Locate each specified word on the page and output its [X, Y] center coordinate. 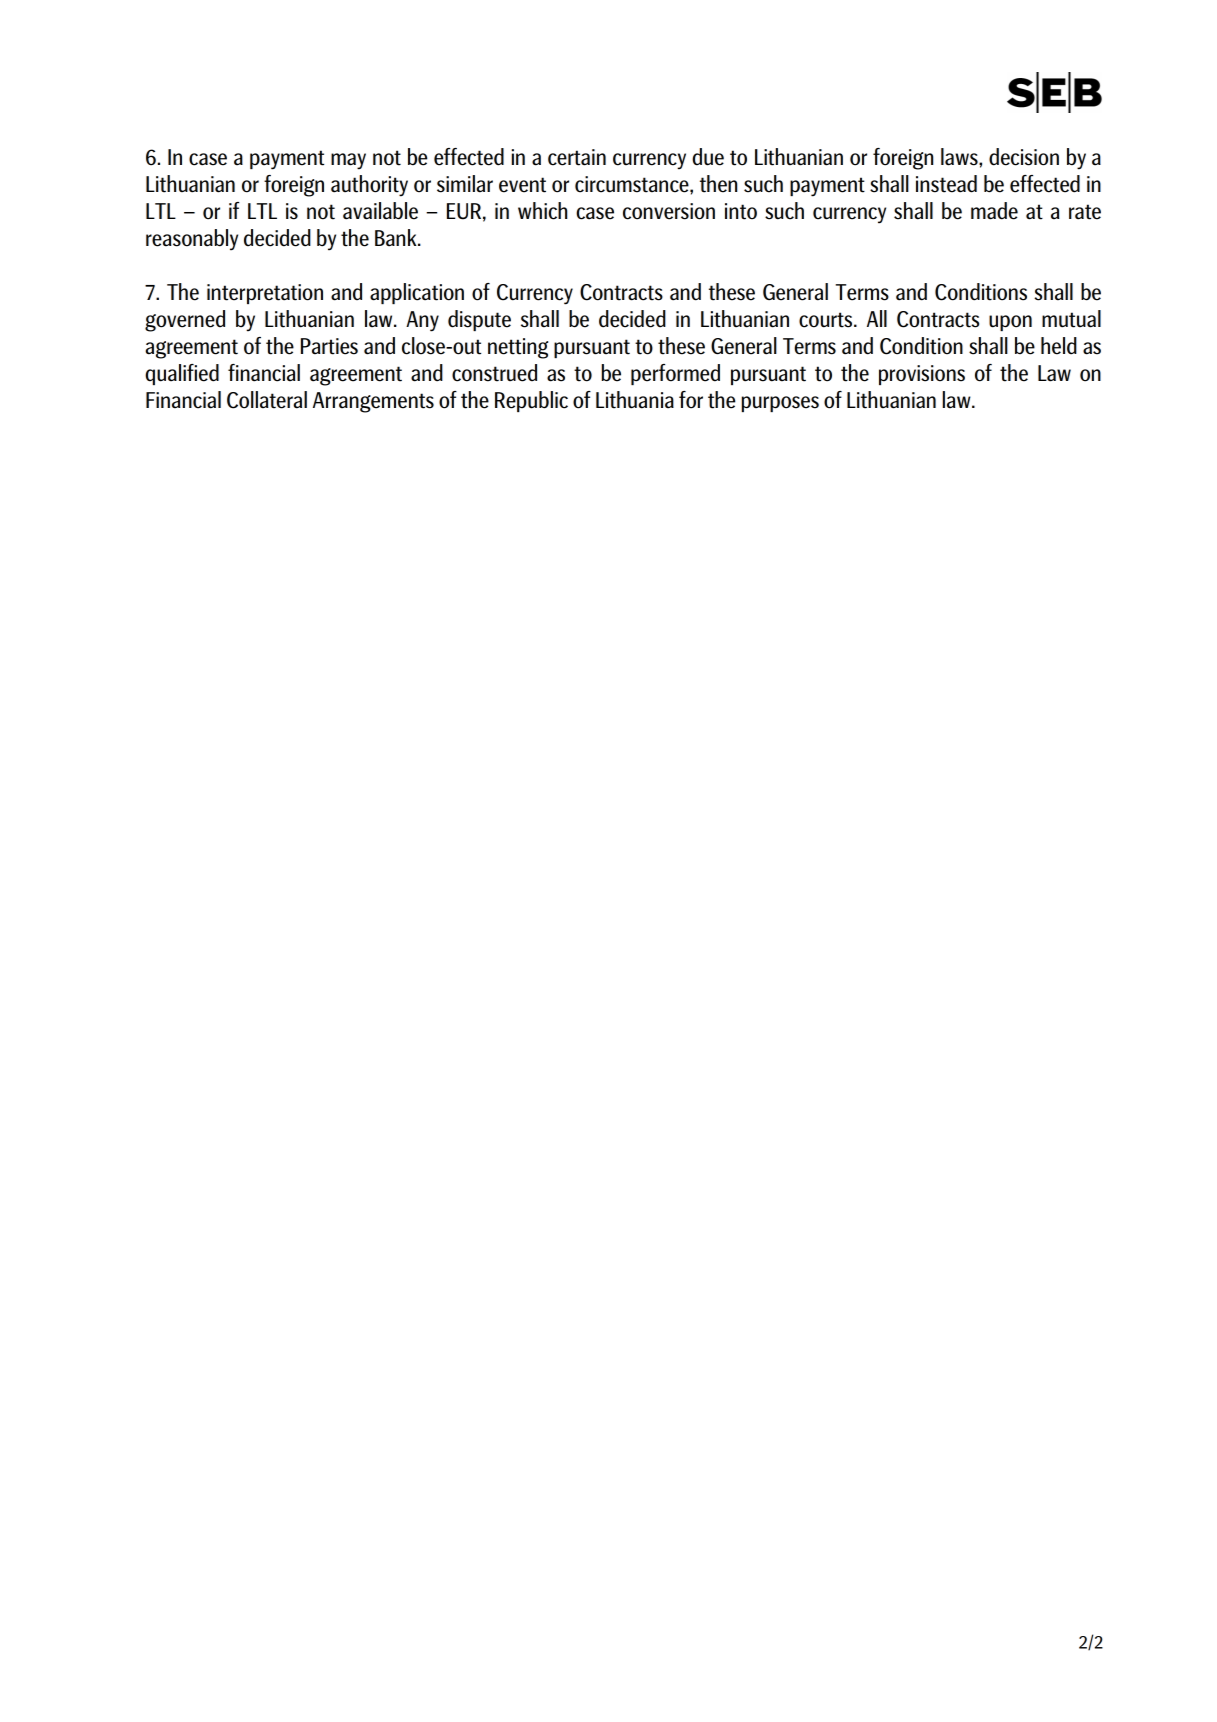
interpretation [265, 294]
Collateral [267, 400]
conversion [669, 211]
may [348, 161]
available [380, 211]
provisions [922, 375]
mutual [1071, 319]
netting [518, 348]
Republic [531, 401]
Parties [329, 346]
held [1059, 346]
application [417, 293]
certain [577, 157]
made [994, 211]
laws [960, 157]
